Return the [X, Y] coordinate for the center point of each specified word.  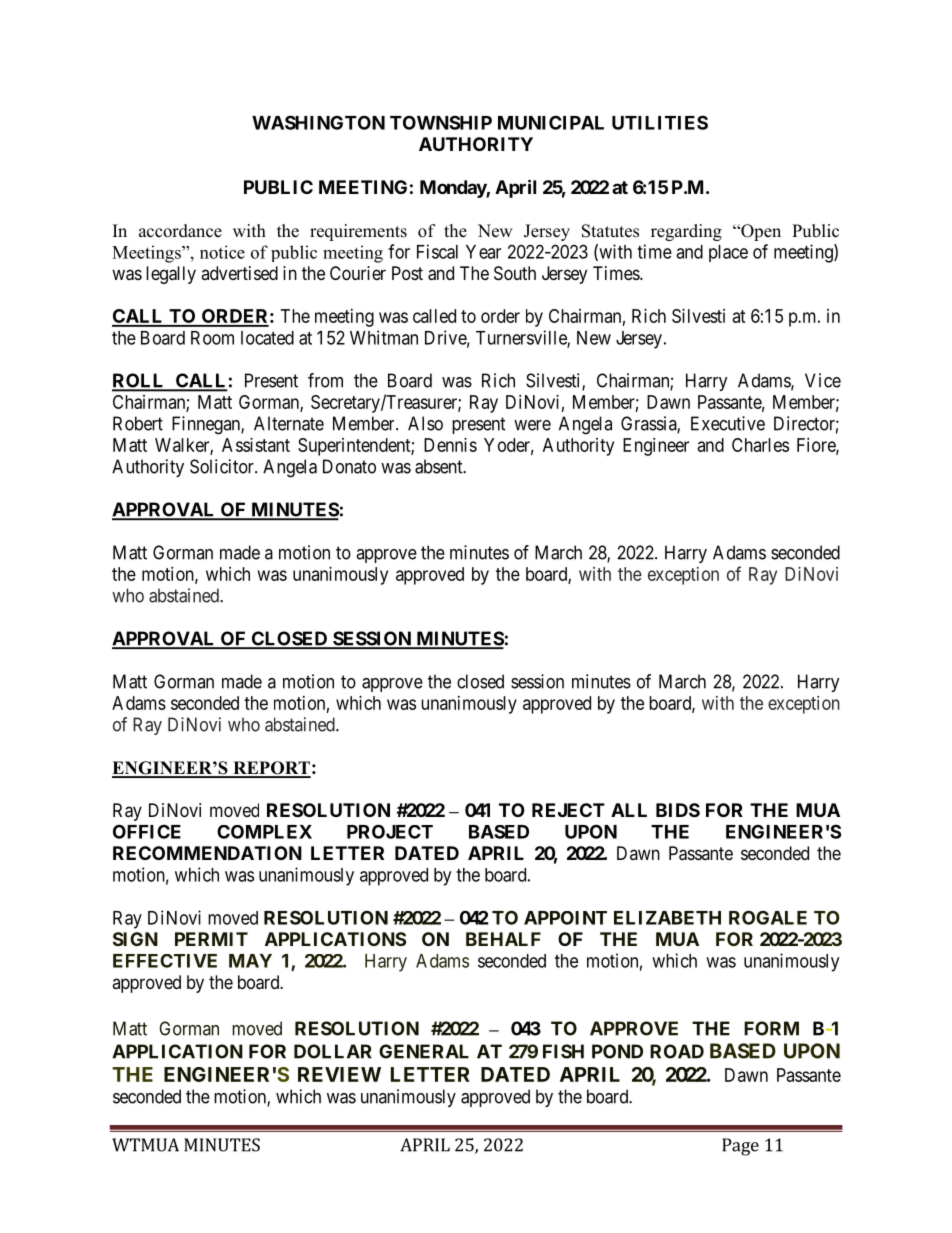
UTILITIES [660, 122]
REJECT [568, 810]
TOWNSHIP [441, 122]
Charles [760, 445]
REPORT [271, 769]
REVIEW [339, 1074]
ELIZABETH [667, 918]
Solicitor [223, 466]
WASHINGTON [318, 122]
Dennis [450, 445]
